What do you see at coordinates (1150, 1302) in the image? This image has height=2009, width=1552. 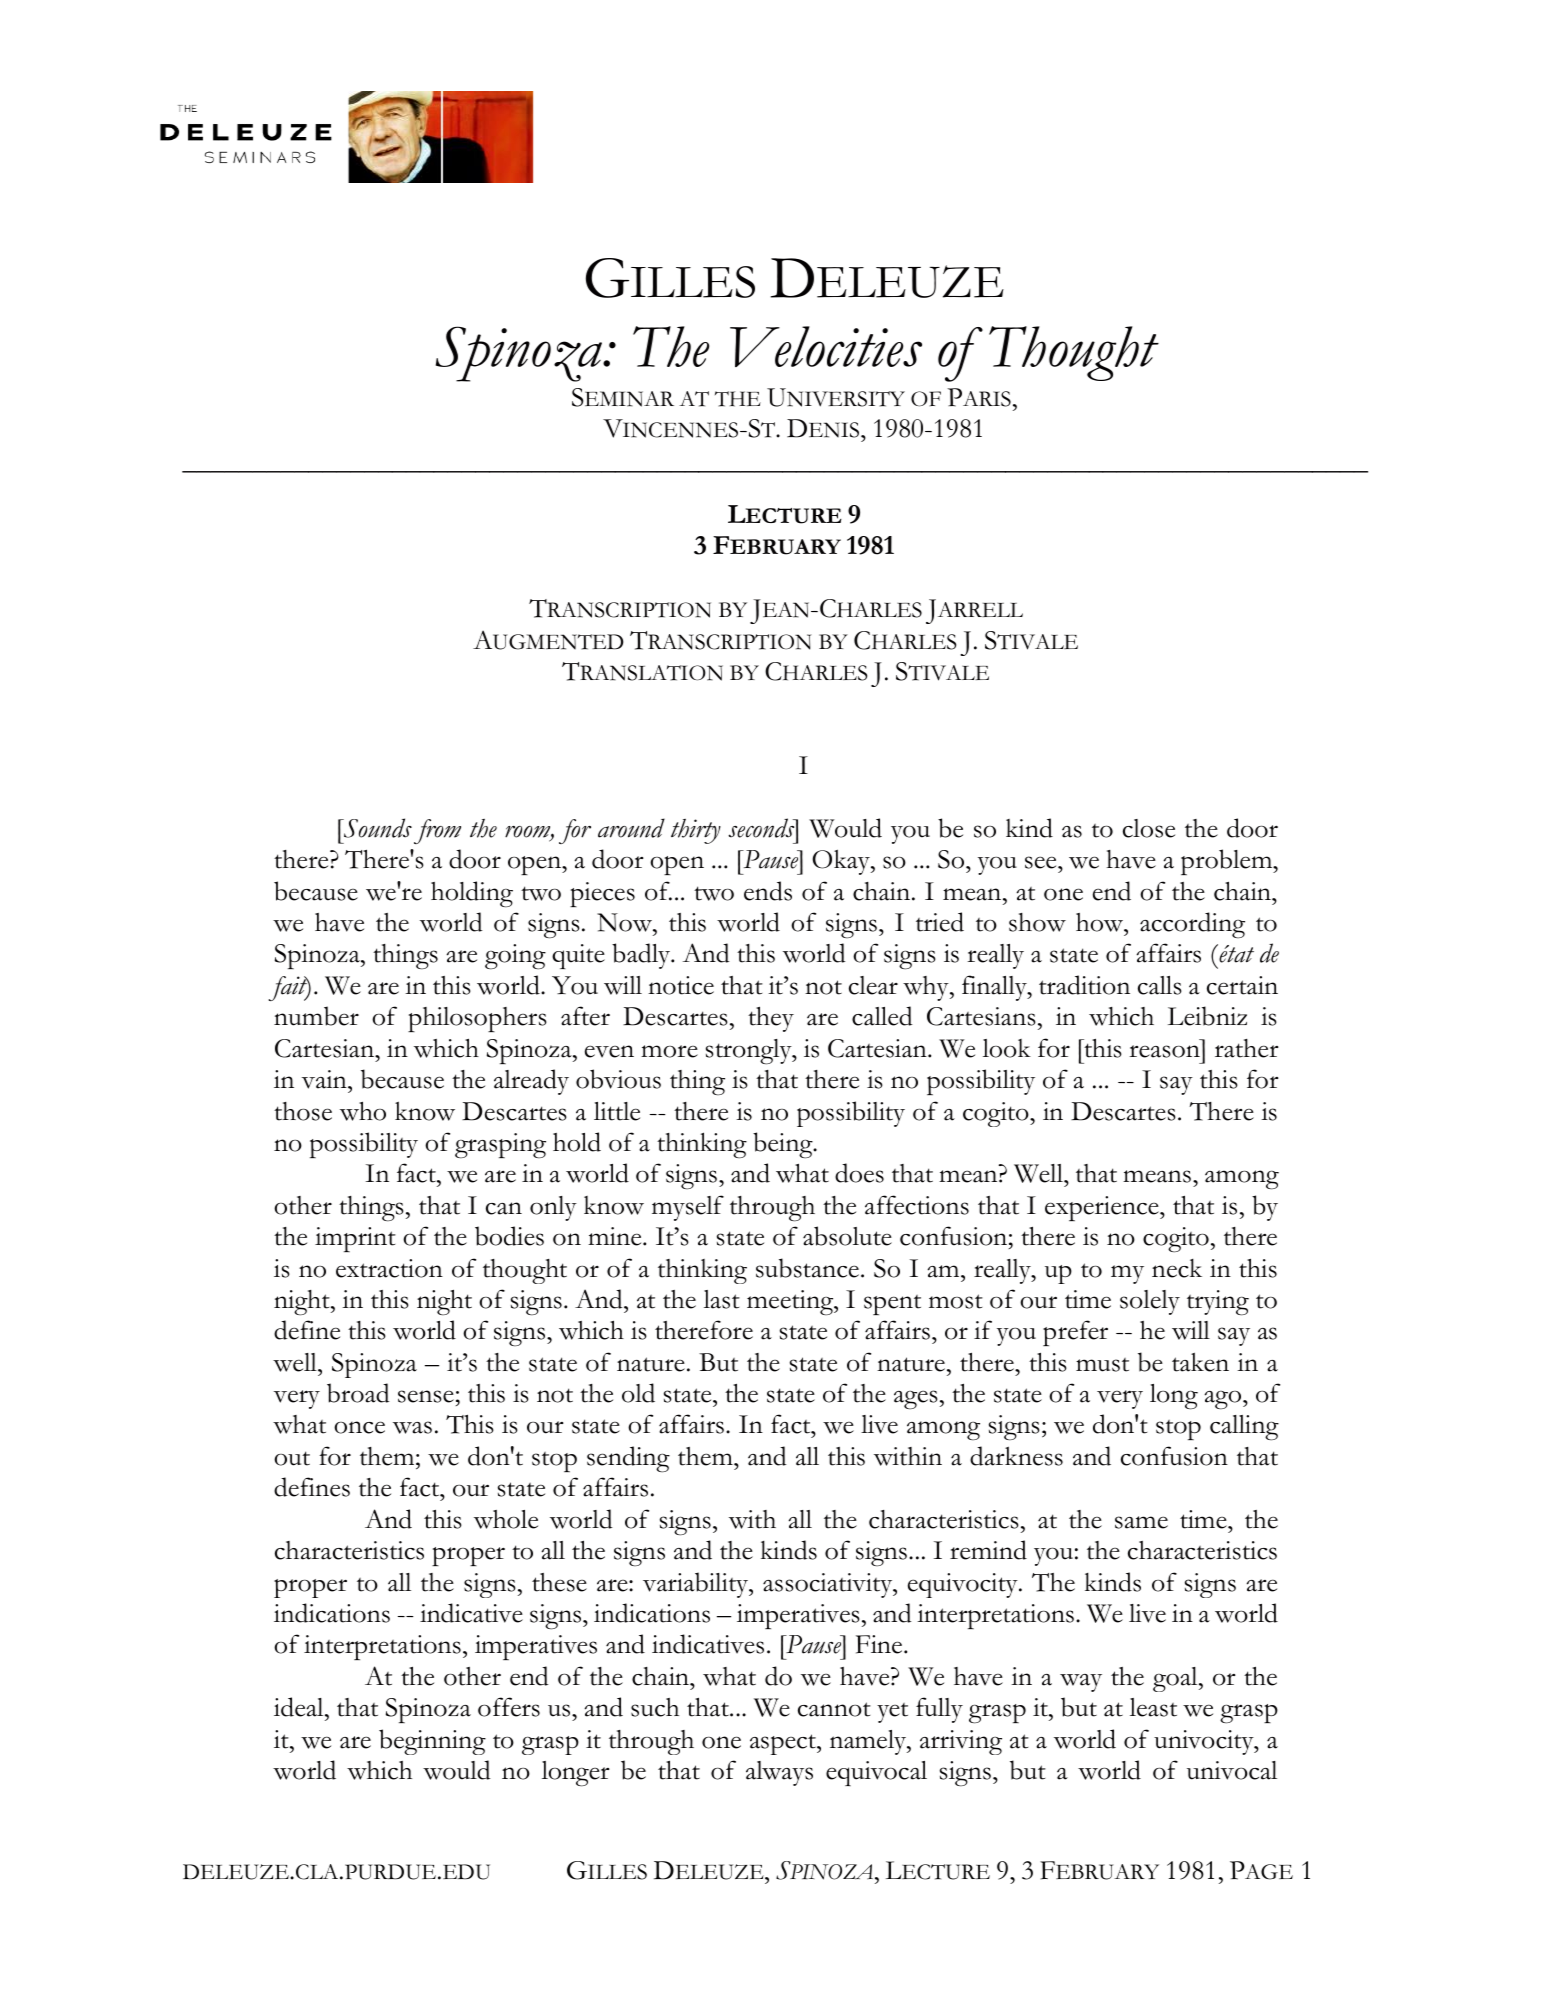 I see `solely` at bounding box center [1150, 1302].
